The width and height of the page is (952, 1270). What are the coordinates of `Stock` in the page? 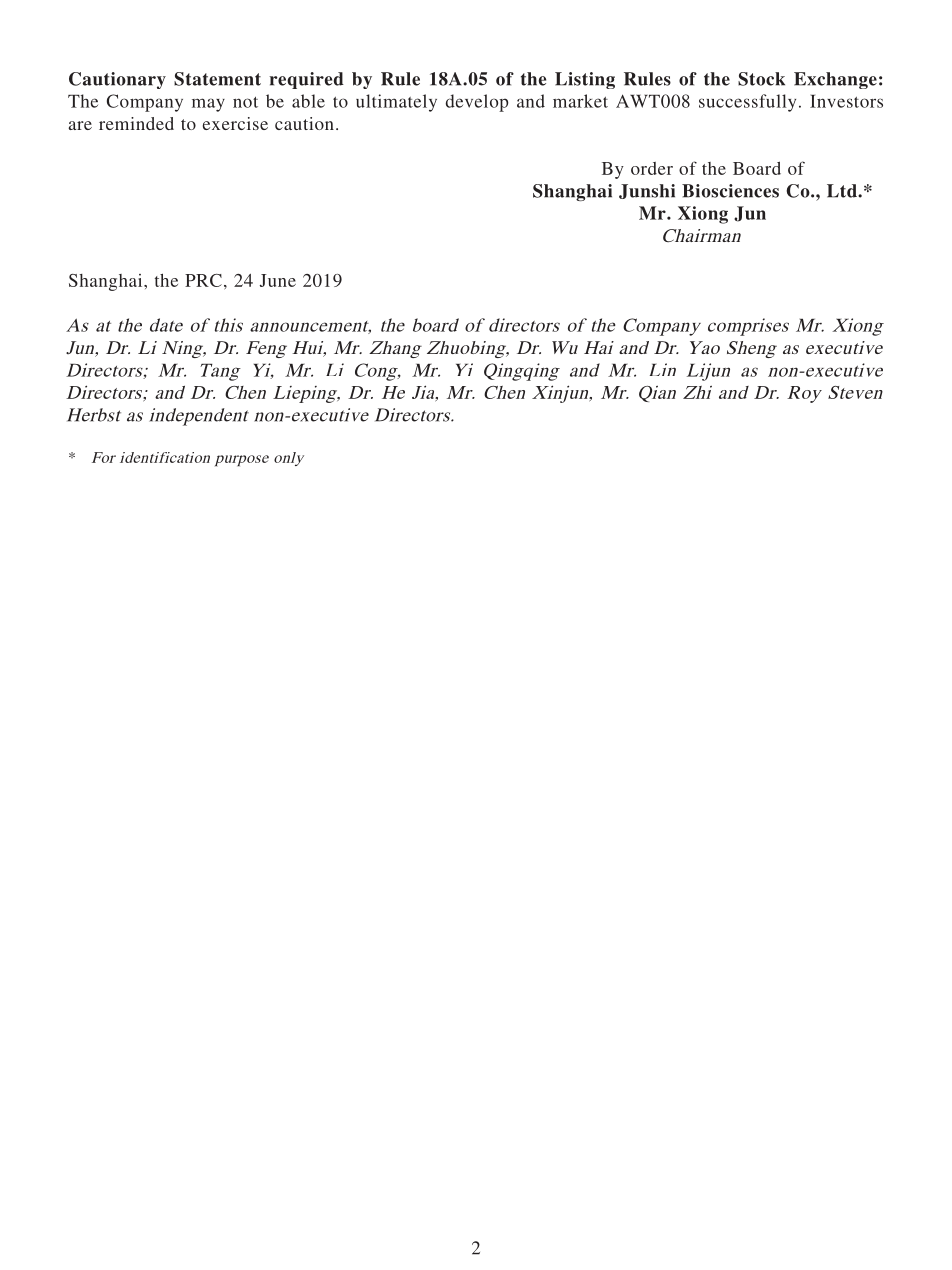 It's located at (761, 79).
